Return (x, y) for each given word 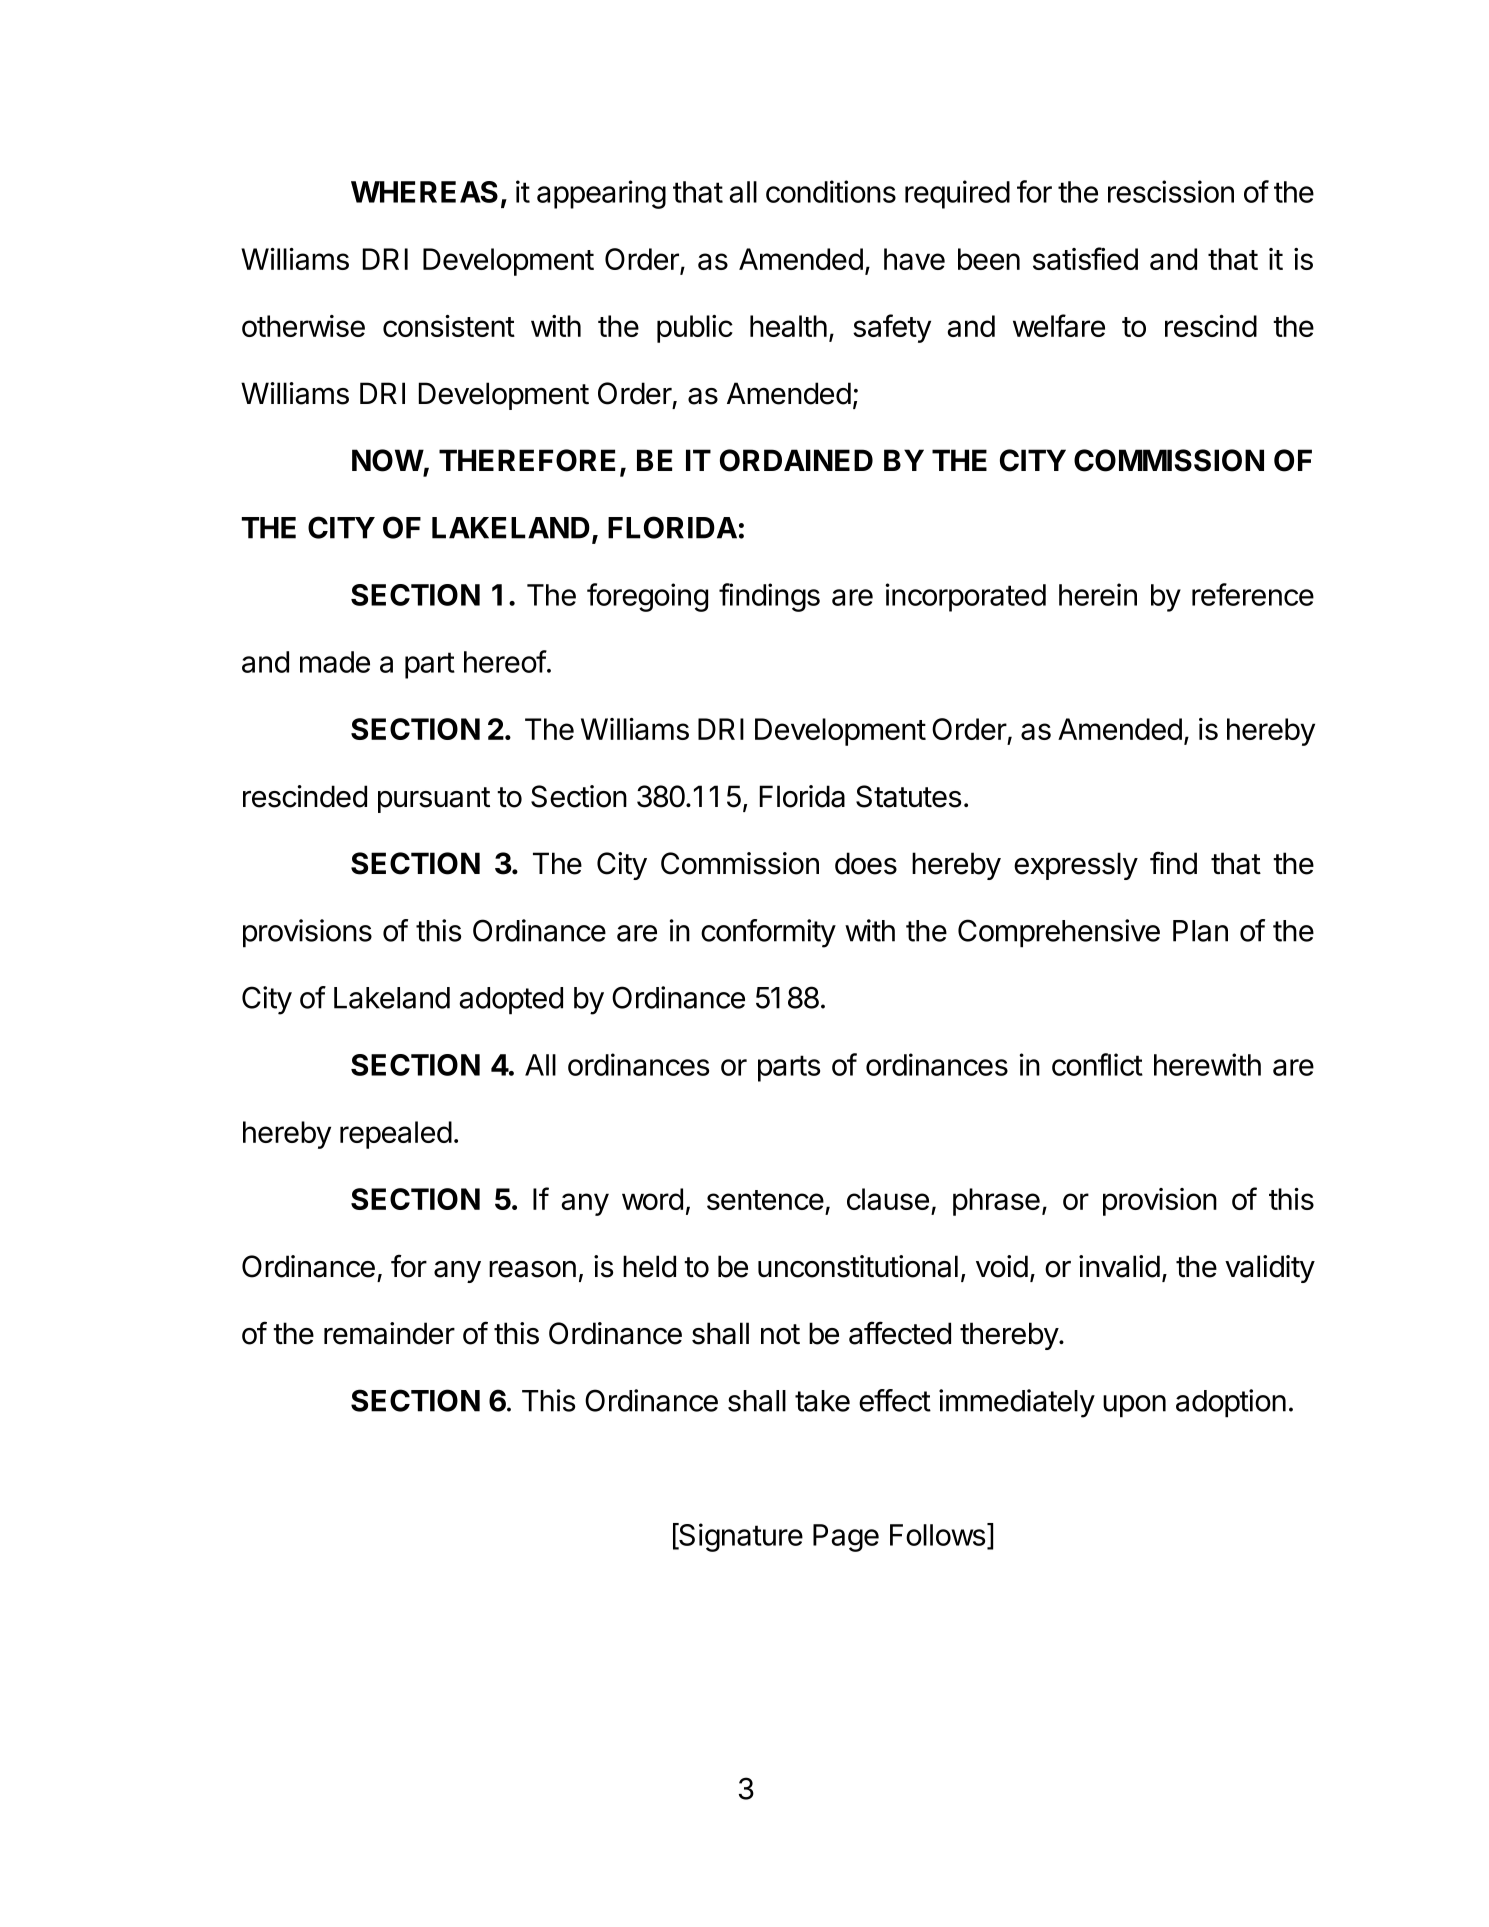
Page (846, 1538)
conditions (831, 191)
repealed (396, 1135)
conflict (1097, 1064)
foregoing (647, 597)
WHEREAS (424, 192)
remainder (389, 1333)
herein (1098, 594)
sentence (765, 1200)
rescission (1171, 191)
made (335, 662)
